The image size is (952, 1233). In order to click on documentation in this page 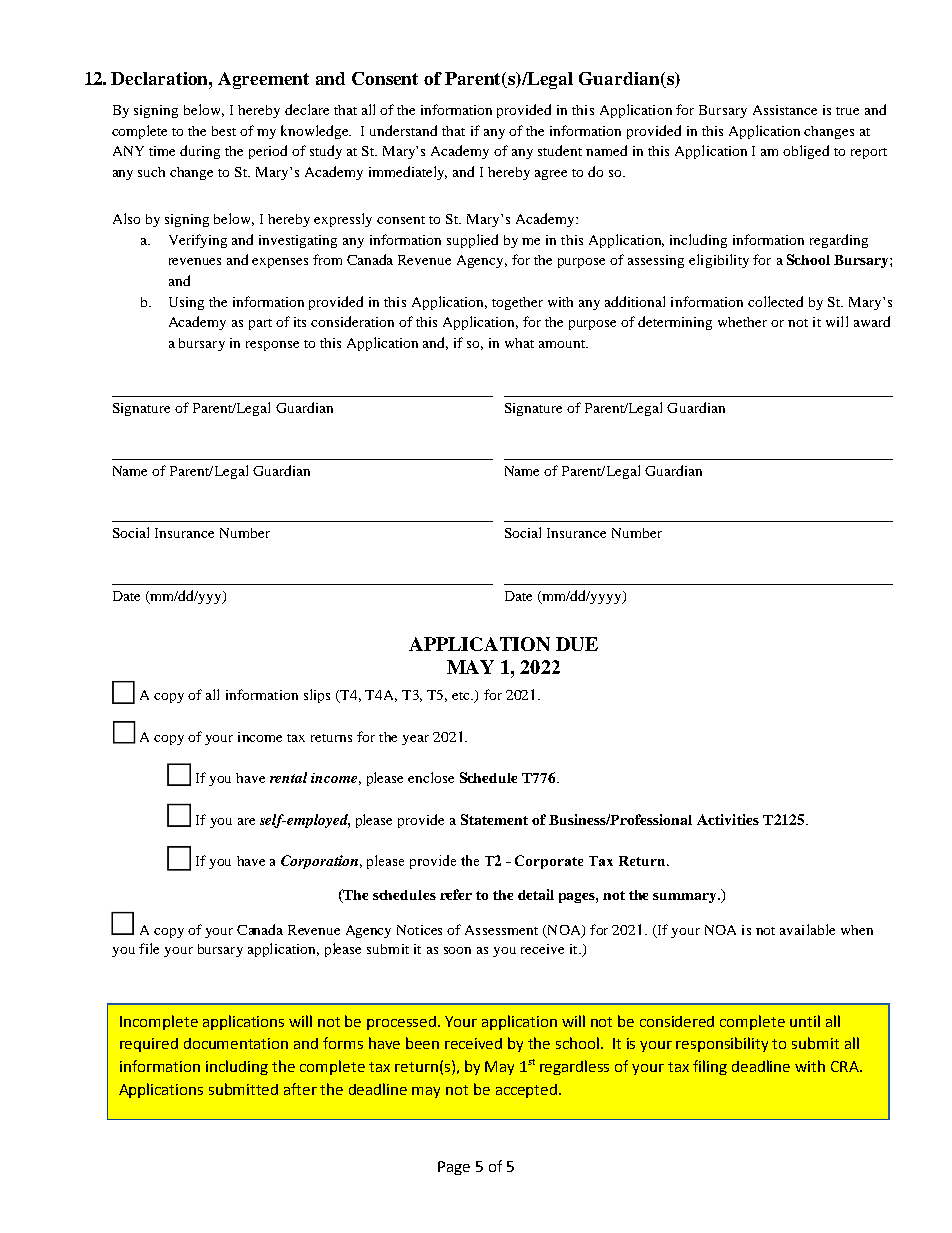, I will do `click(236, 1043)`.
